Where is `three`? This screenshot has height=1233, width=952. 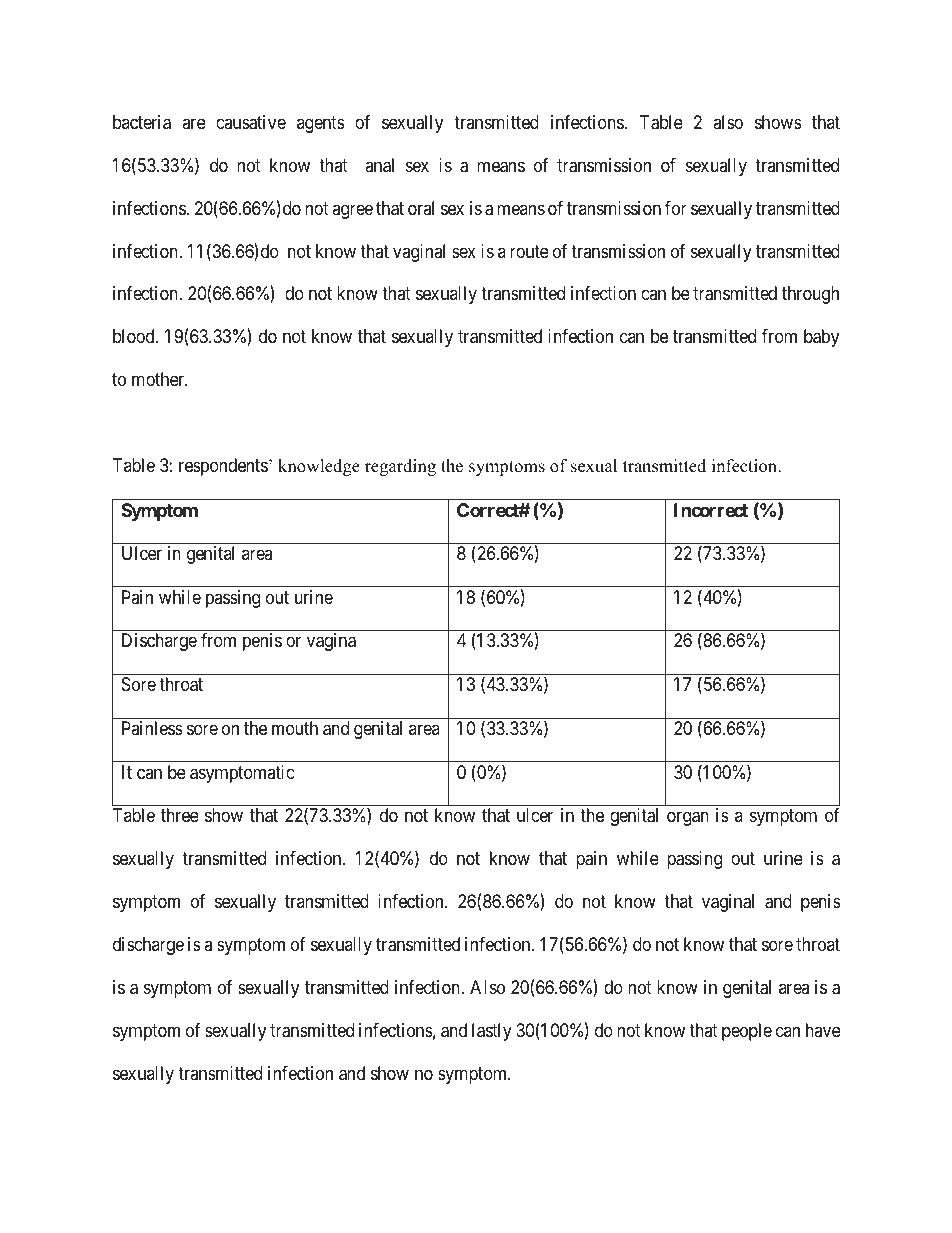
three is located at coordinates (180, 815).
